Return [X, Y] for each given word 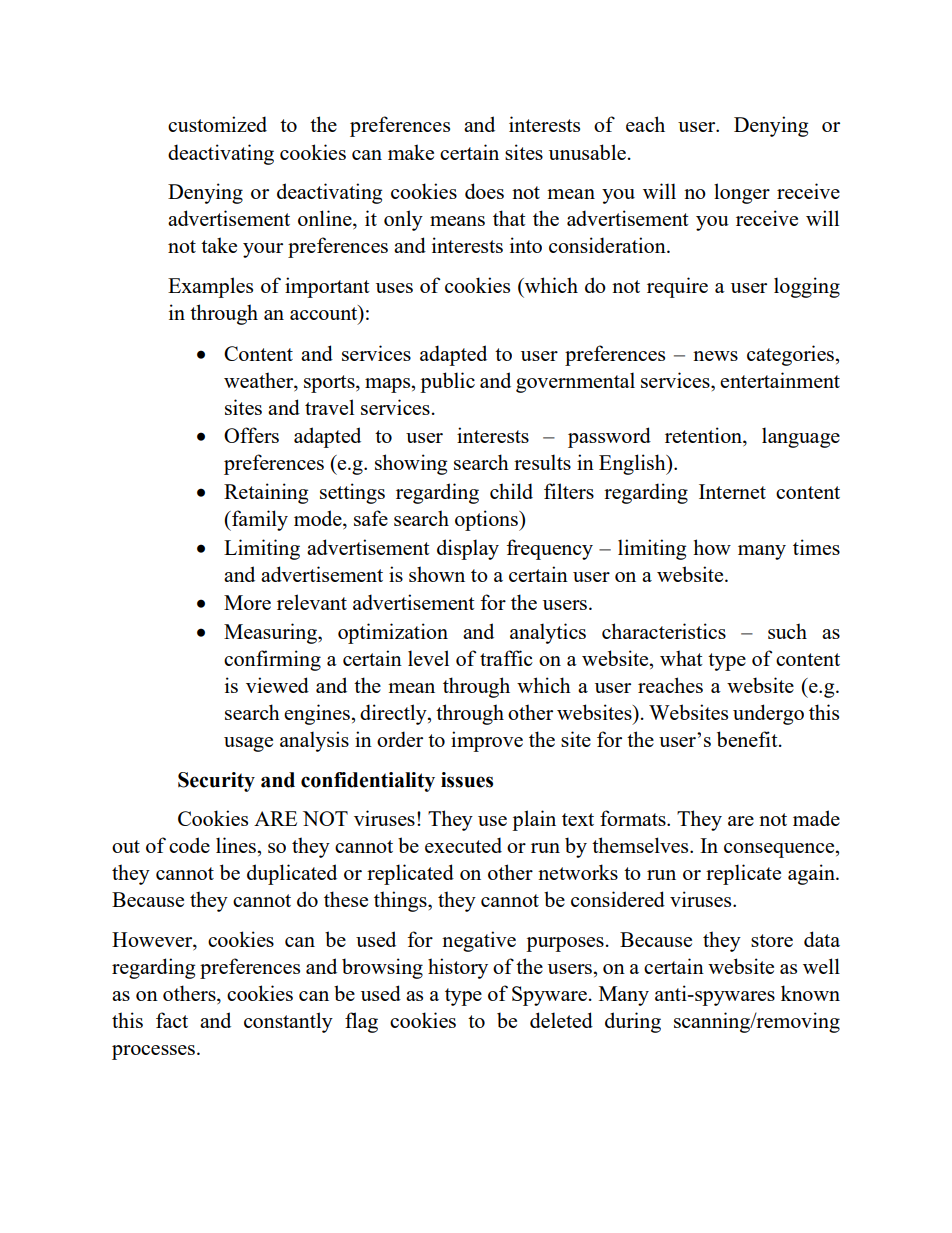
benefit [748, 739]
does [484, 191]
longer [742, 193]
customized [217, 124]
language [801, 437]
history [458, 968]
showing [411, 464]
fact [172, 1020]
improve [487, 741]
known [810, 993]
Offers [251, 435]
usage [248, 744]
